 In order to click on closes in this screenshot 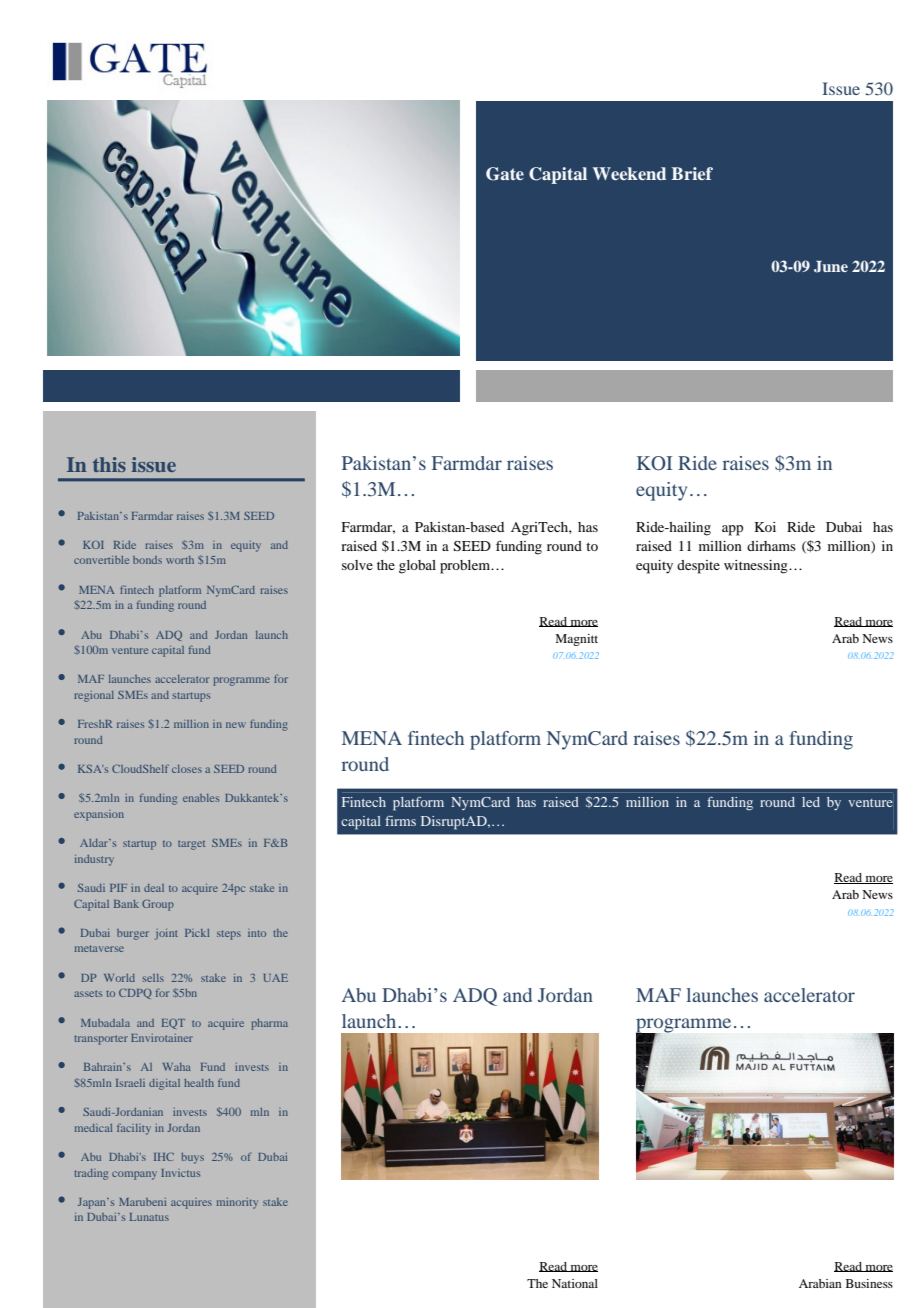, I will do `click(187, 769)`.
